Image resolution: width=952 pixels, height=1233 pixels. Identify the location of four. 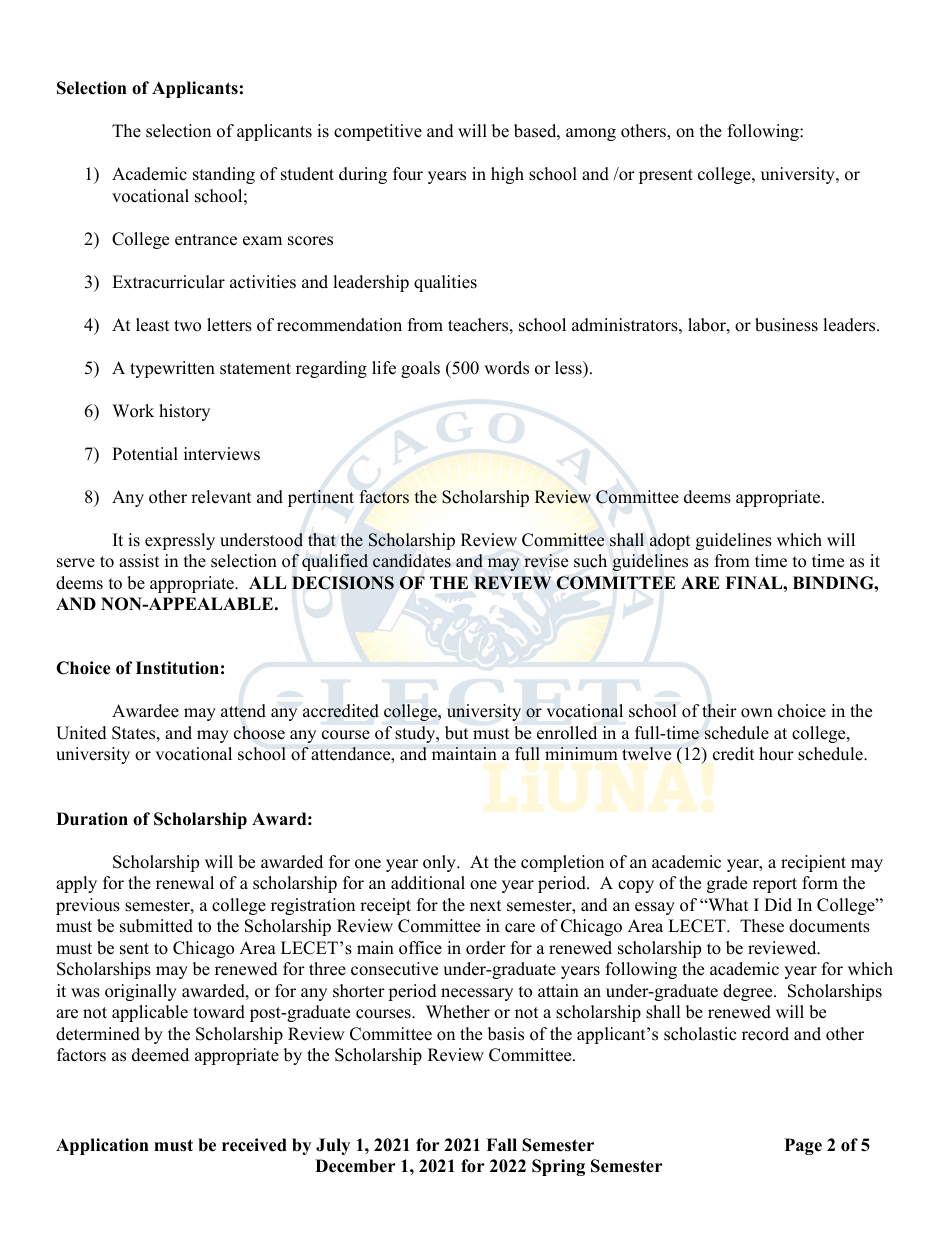
(408, 174).
